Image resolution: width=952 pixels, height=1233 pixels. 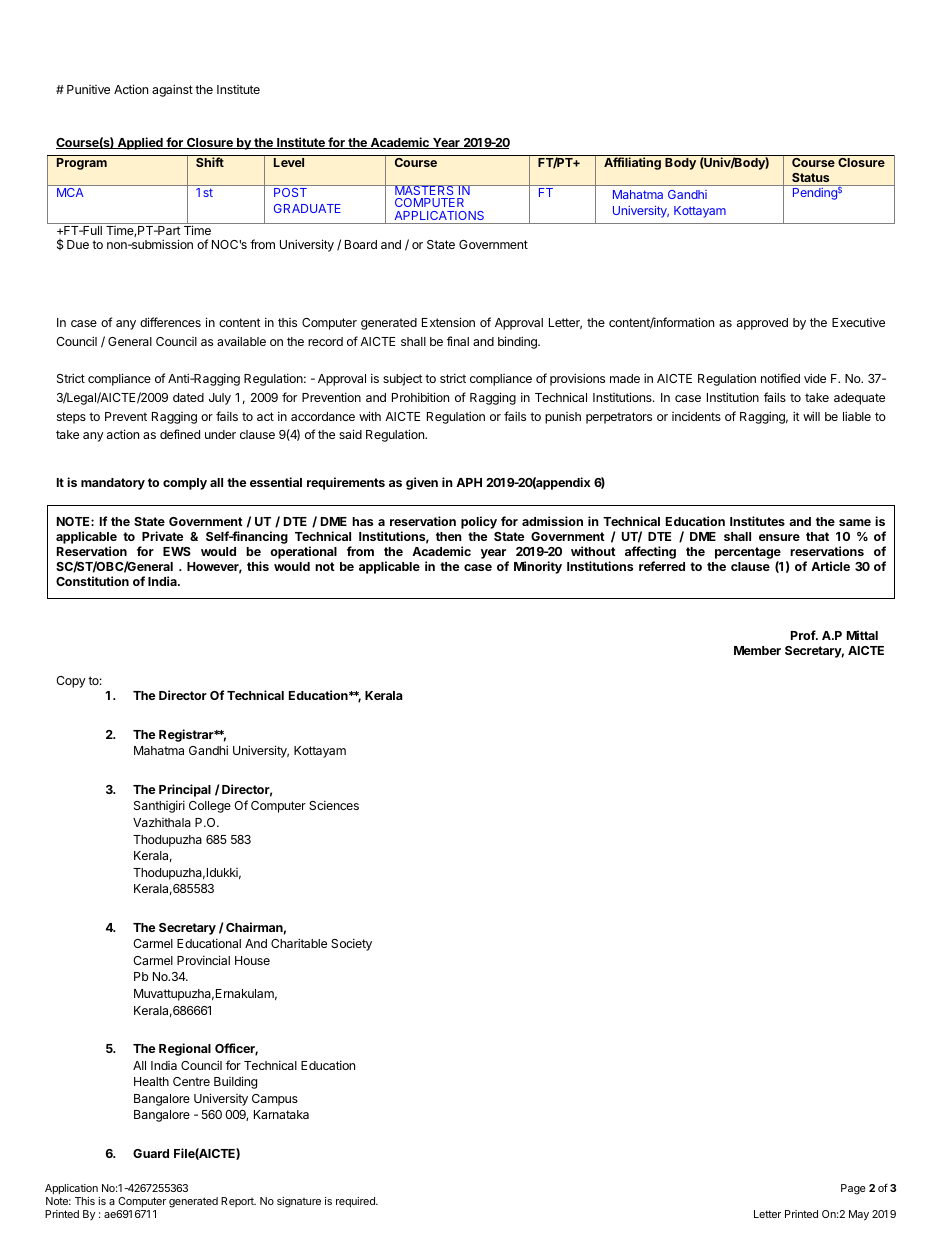 I want to click on comply, so click(x=185, y=484).
